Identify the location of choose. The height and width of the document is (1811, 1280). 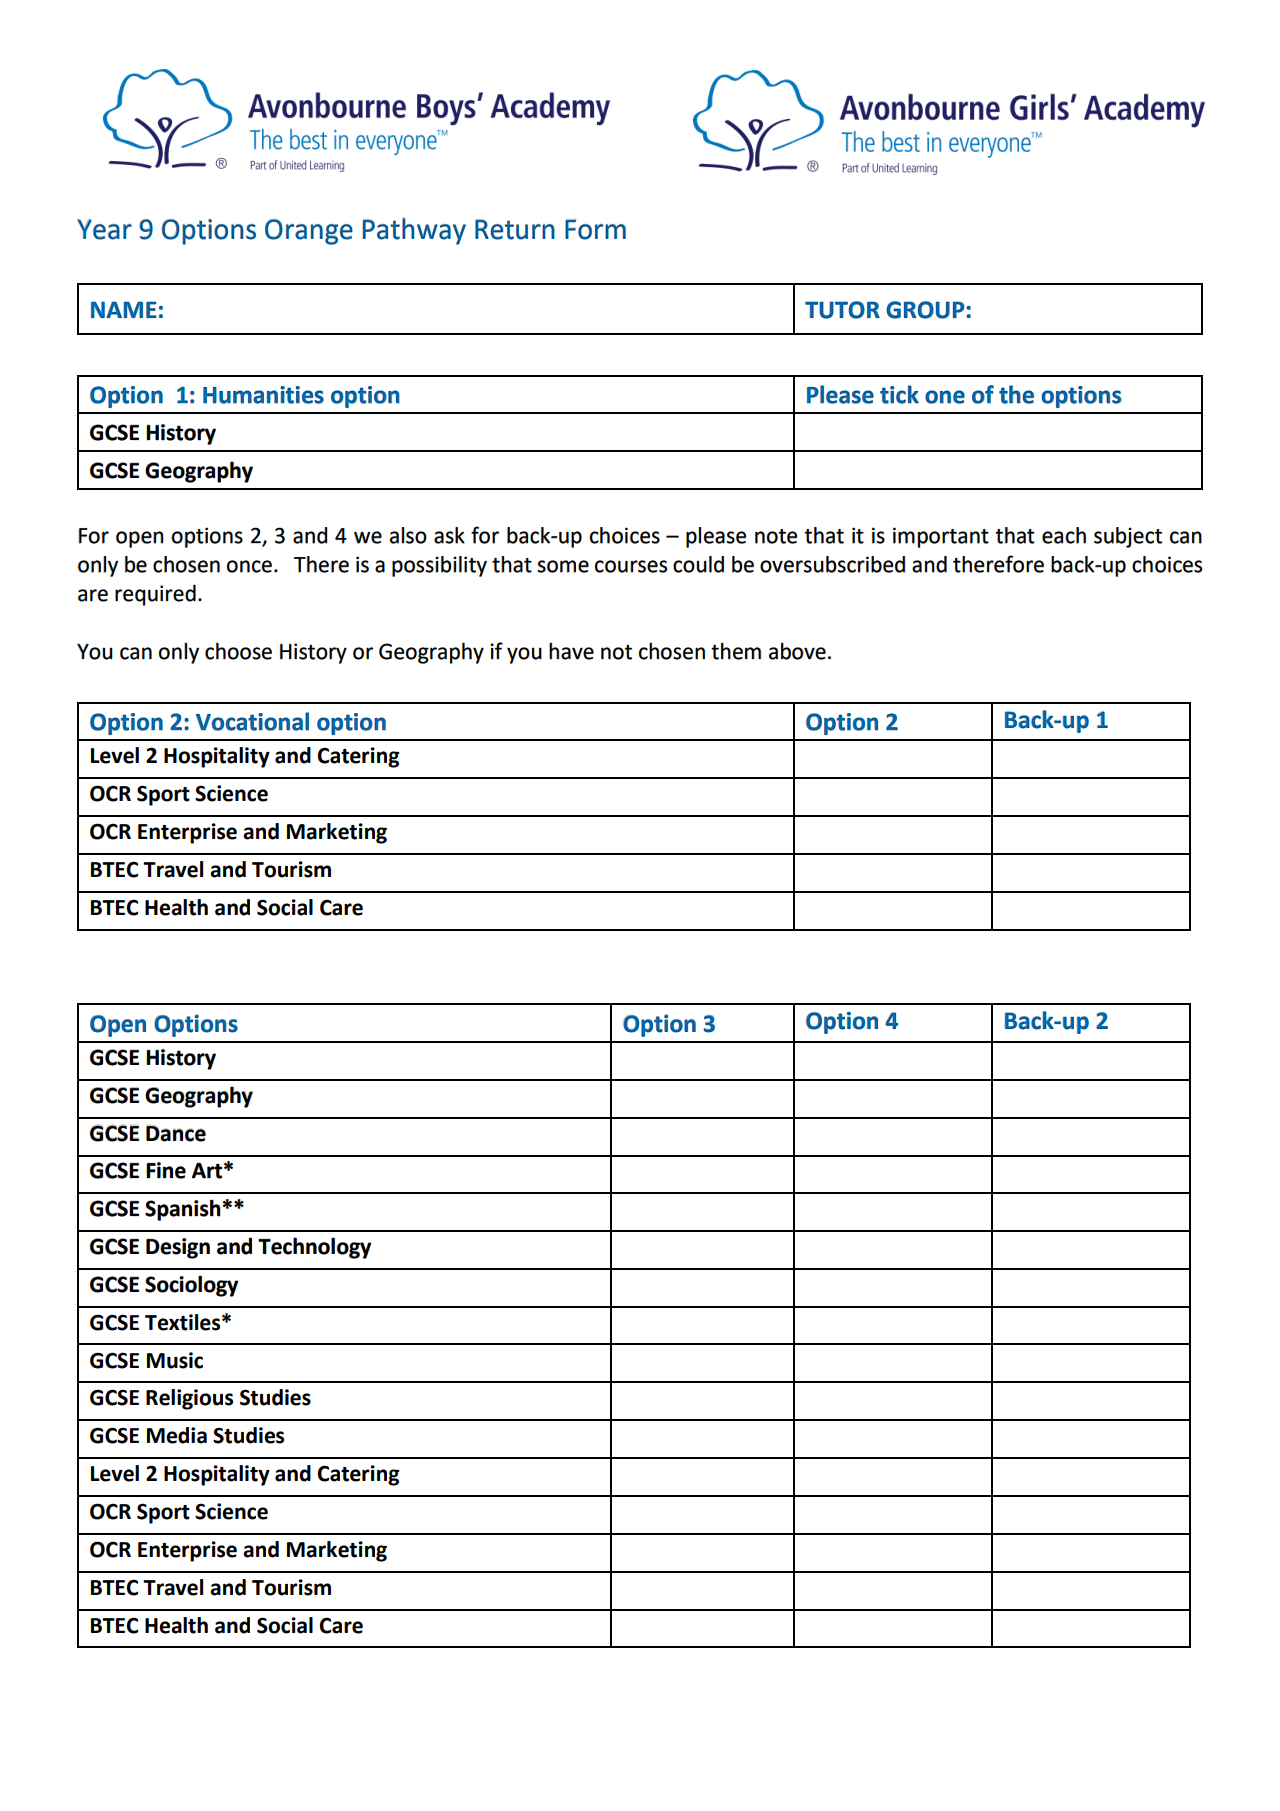
(238, 651).
